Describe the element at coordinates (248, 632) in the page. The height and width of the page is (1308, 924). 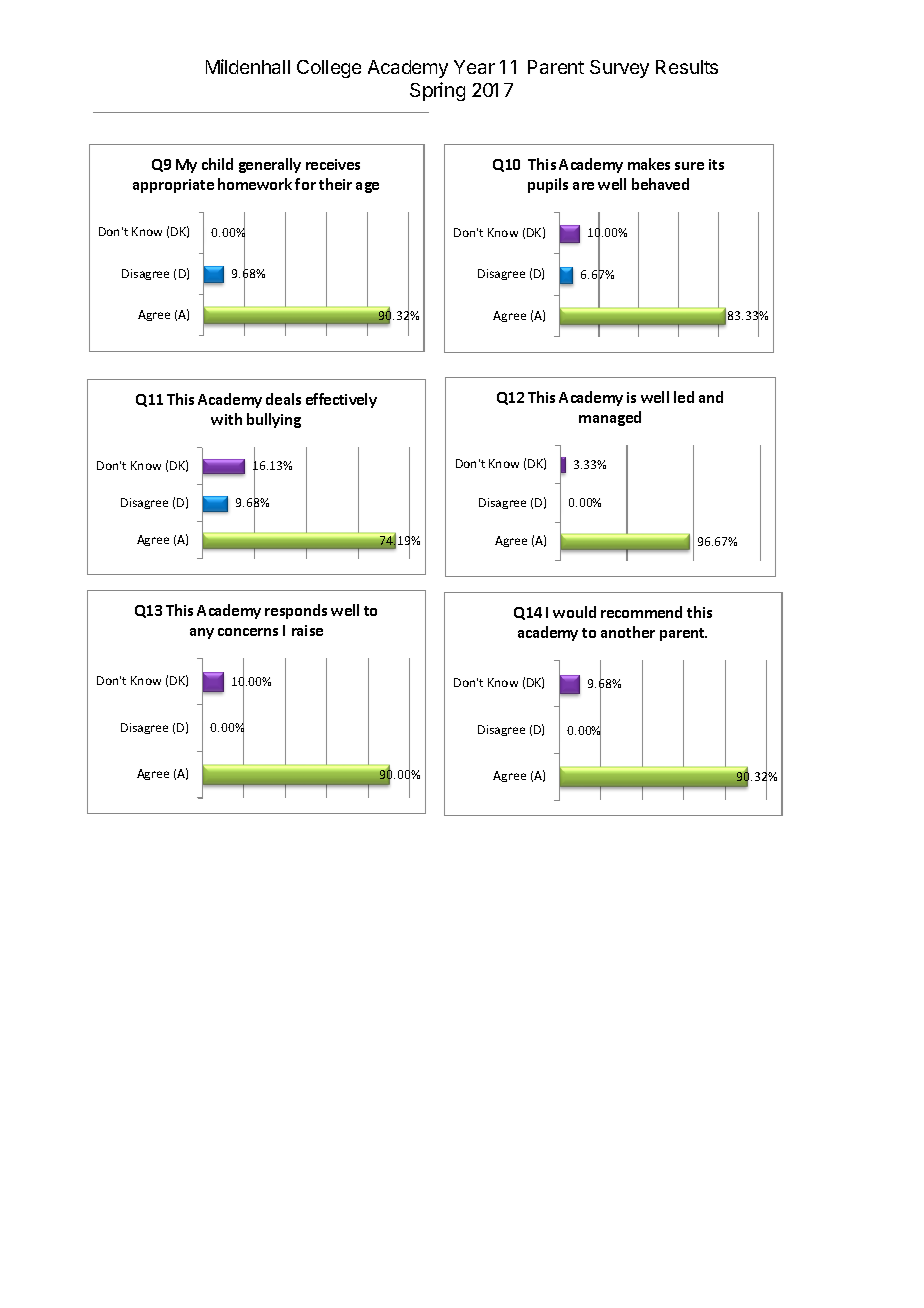
I see `concerns` at that location.
